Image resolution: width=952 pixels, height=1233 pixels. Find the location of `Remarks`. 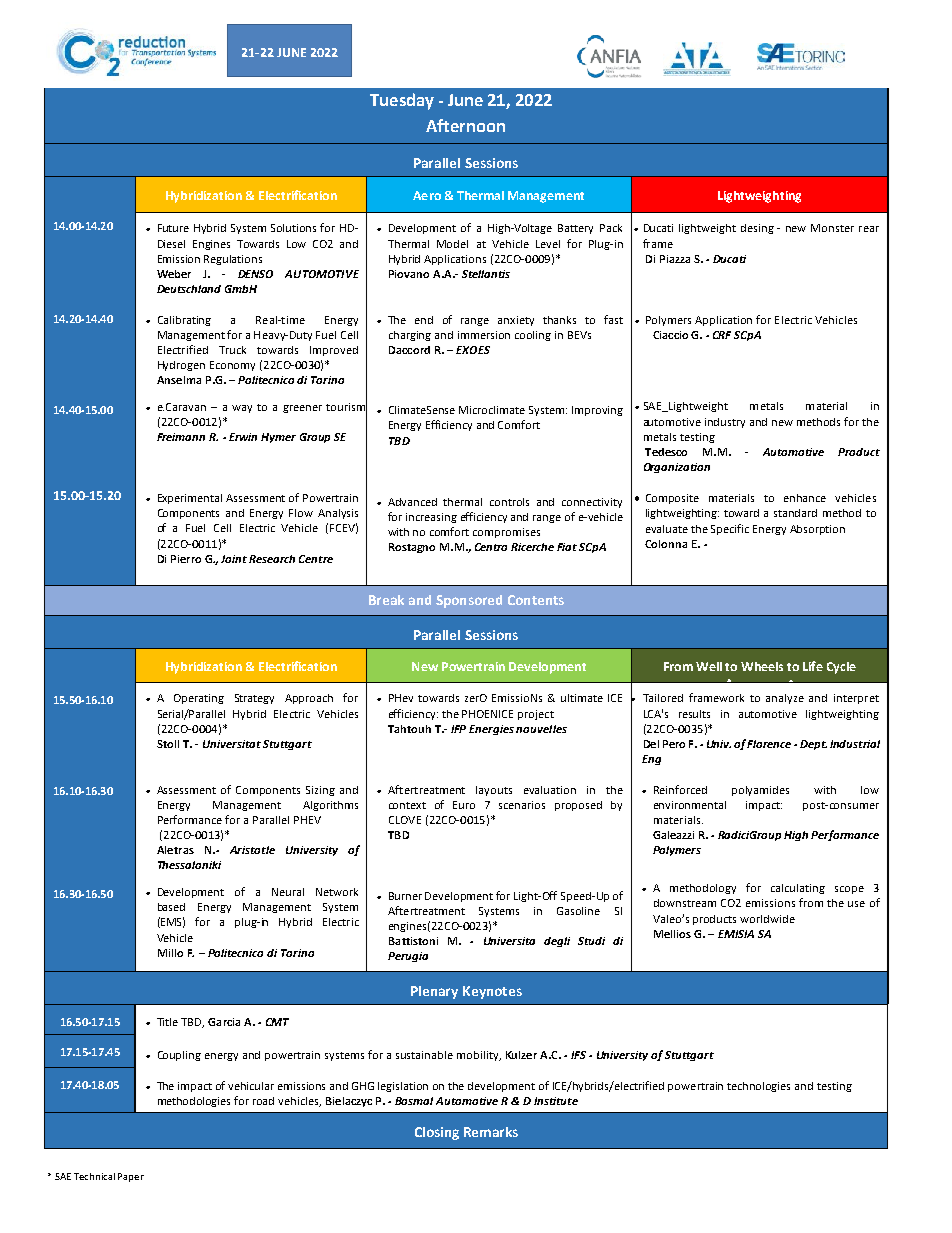

Remarks is located at coordinates (491, 1132).
